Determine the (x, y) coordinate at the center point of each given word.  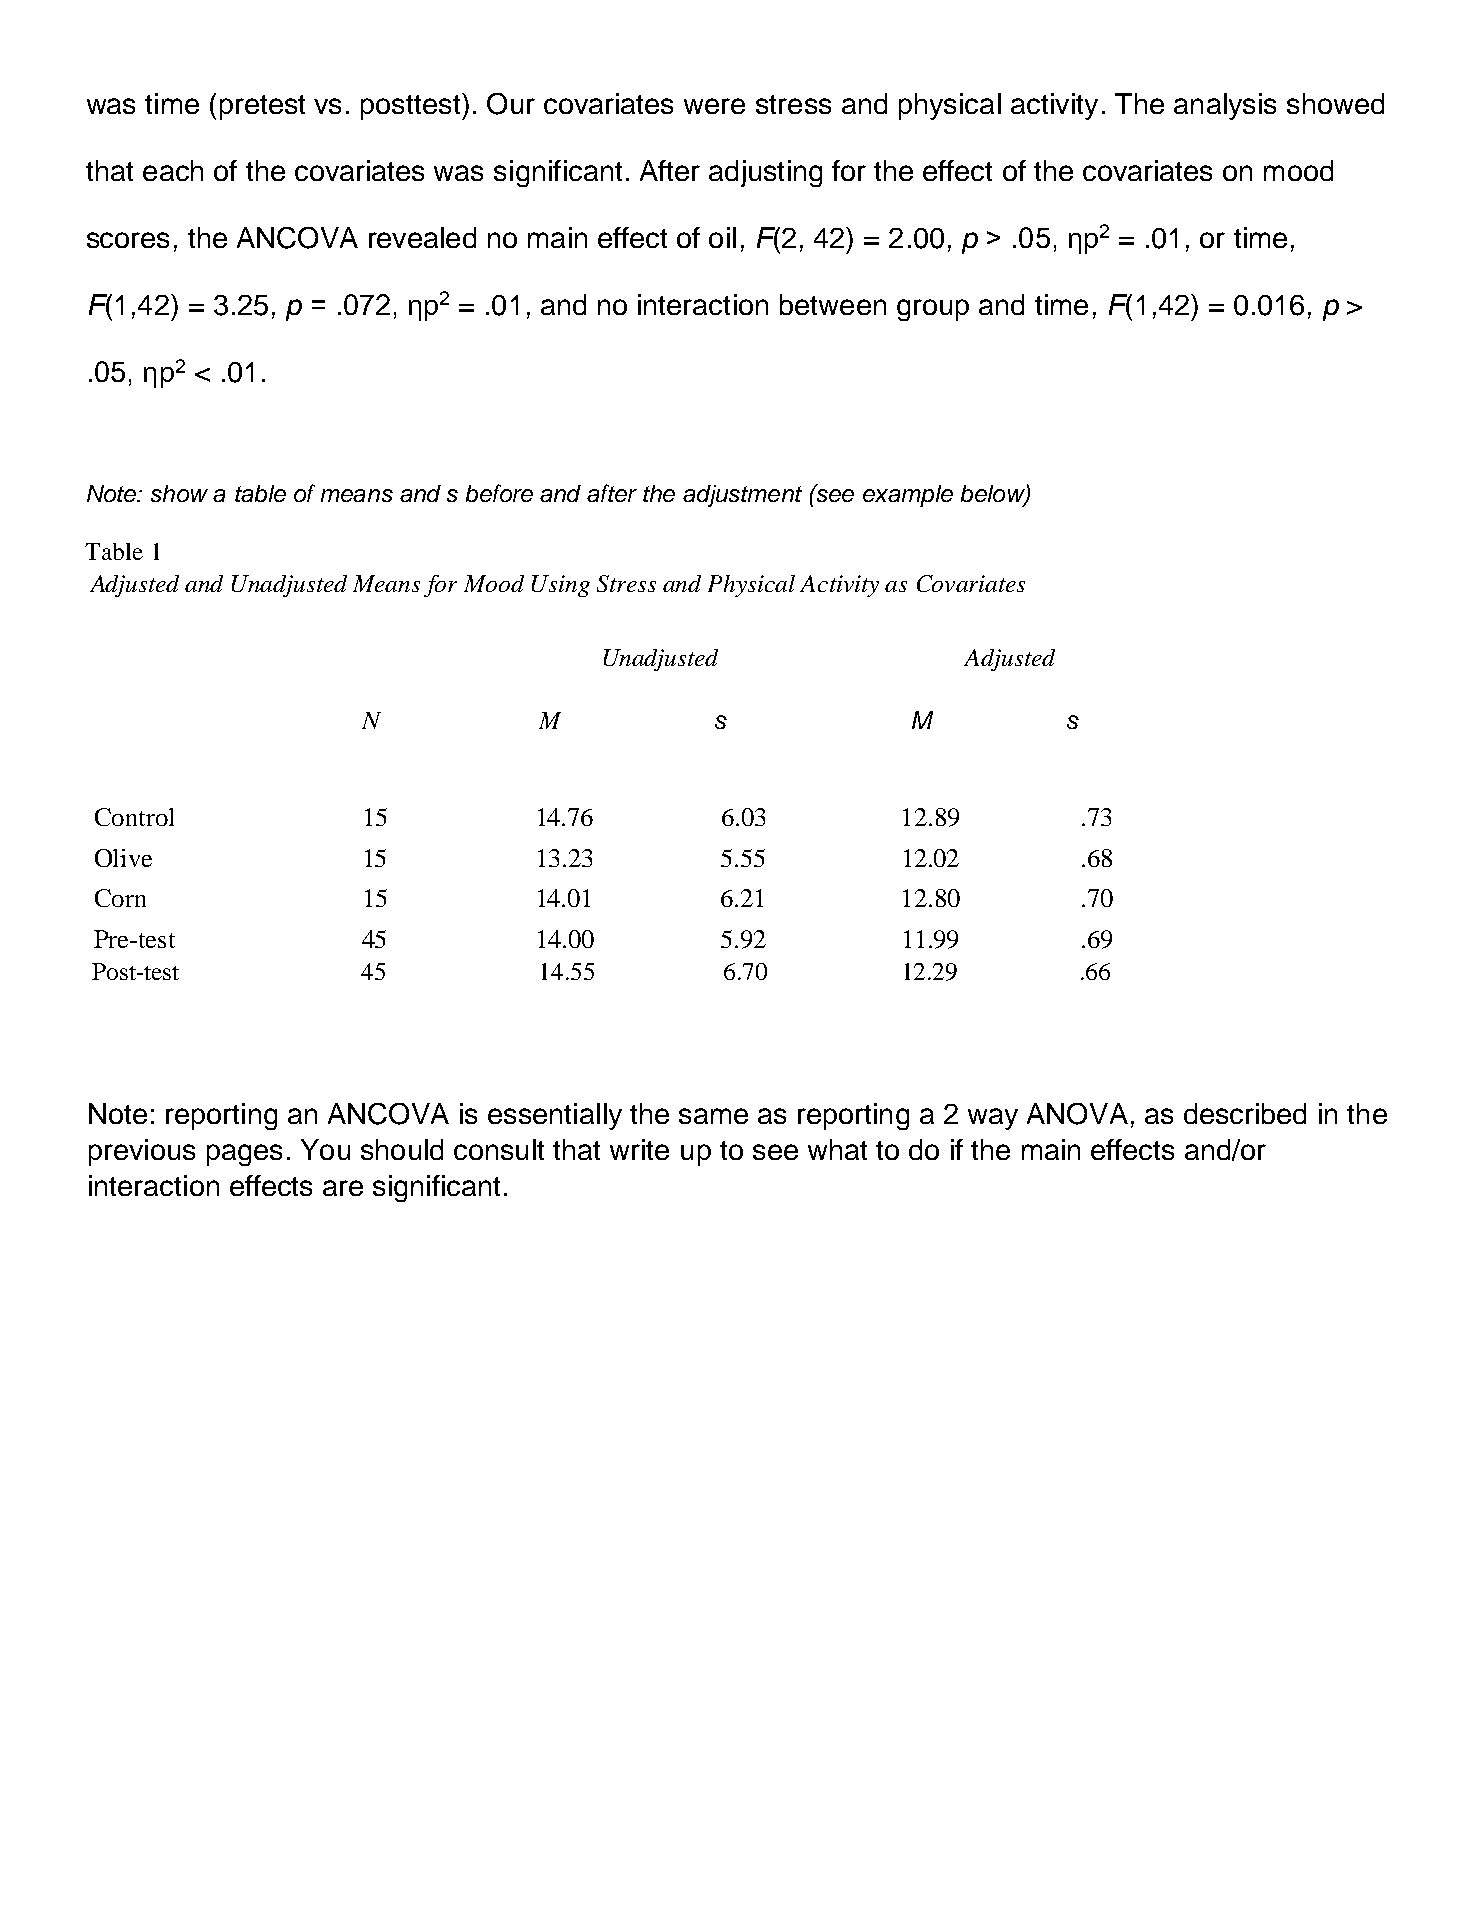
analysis (1225, 106)
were (714, 106)
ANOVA (1077, 1114)
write (639, 1149)
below (994, 495)
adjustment (742, 496)
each (173, 170)
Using (561, 586)
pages (244, 1155)
